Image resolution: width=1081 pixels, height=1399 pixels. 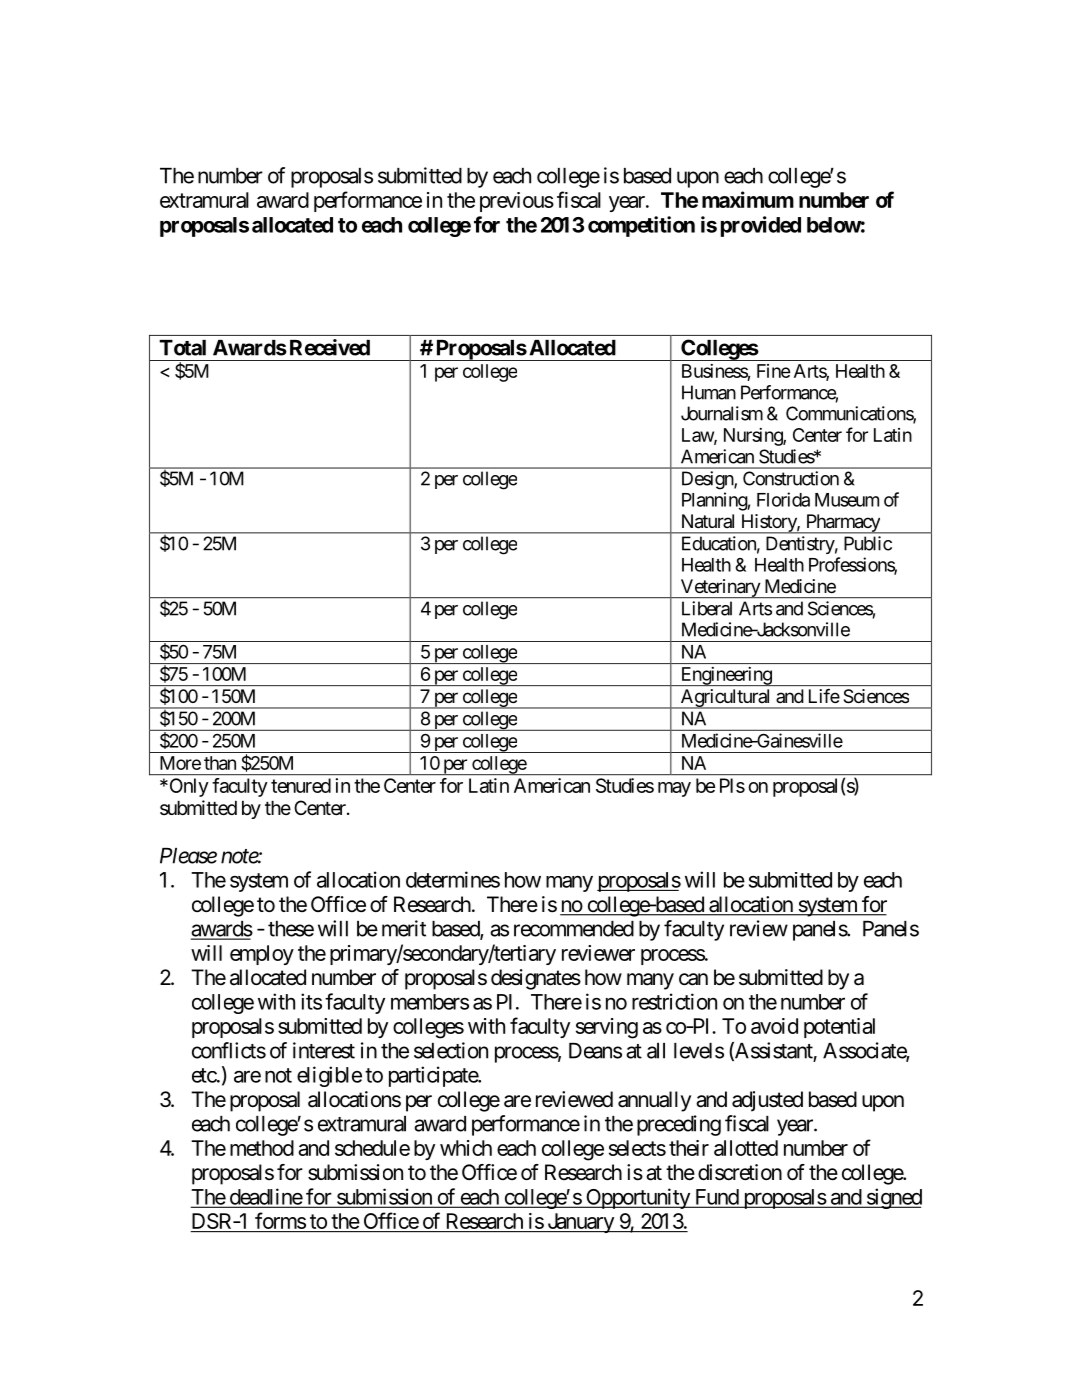 What do you see at coordinates (674, 789) in the page?
I see `may` at bounding box center [674, 789].
